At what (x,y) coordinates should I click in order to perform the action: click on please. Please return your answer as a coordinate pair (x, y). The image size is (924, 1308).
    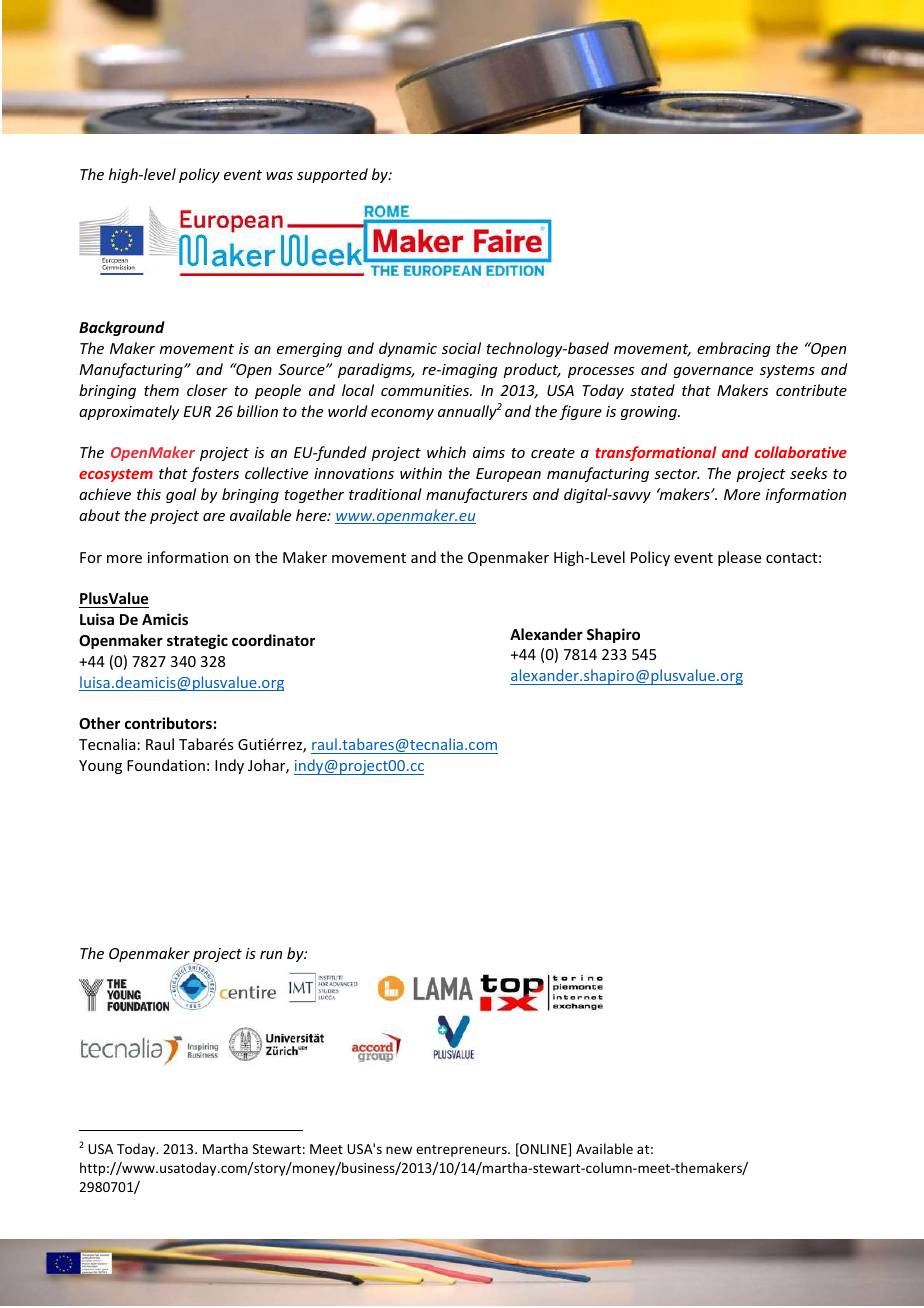
    Looking at the image, I should click on (739, 558).
